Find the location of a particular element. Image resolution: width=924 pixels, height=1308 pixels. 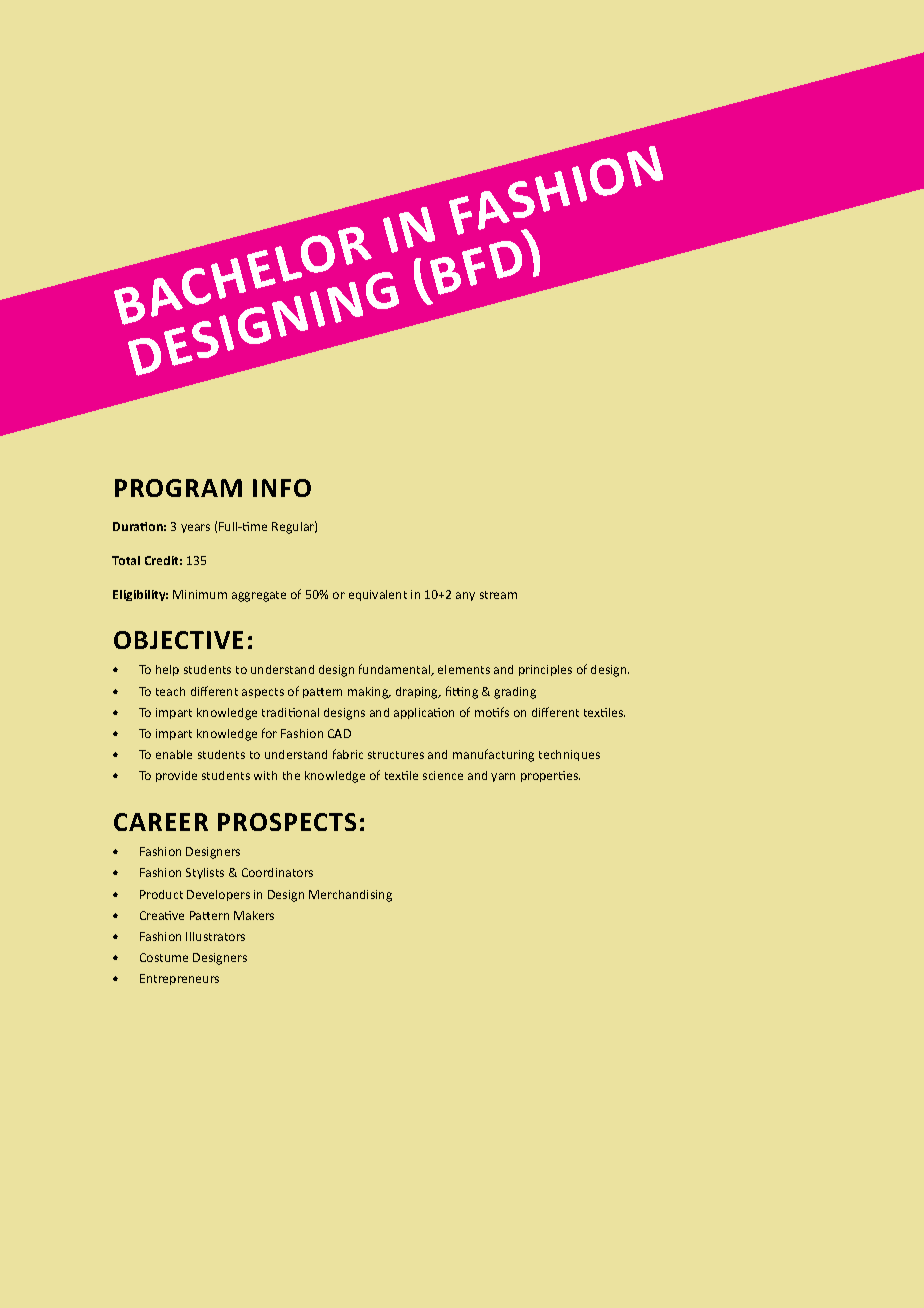

properties is located at coordinates (550, 776).
